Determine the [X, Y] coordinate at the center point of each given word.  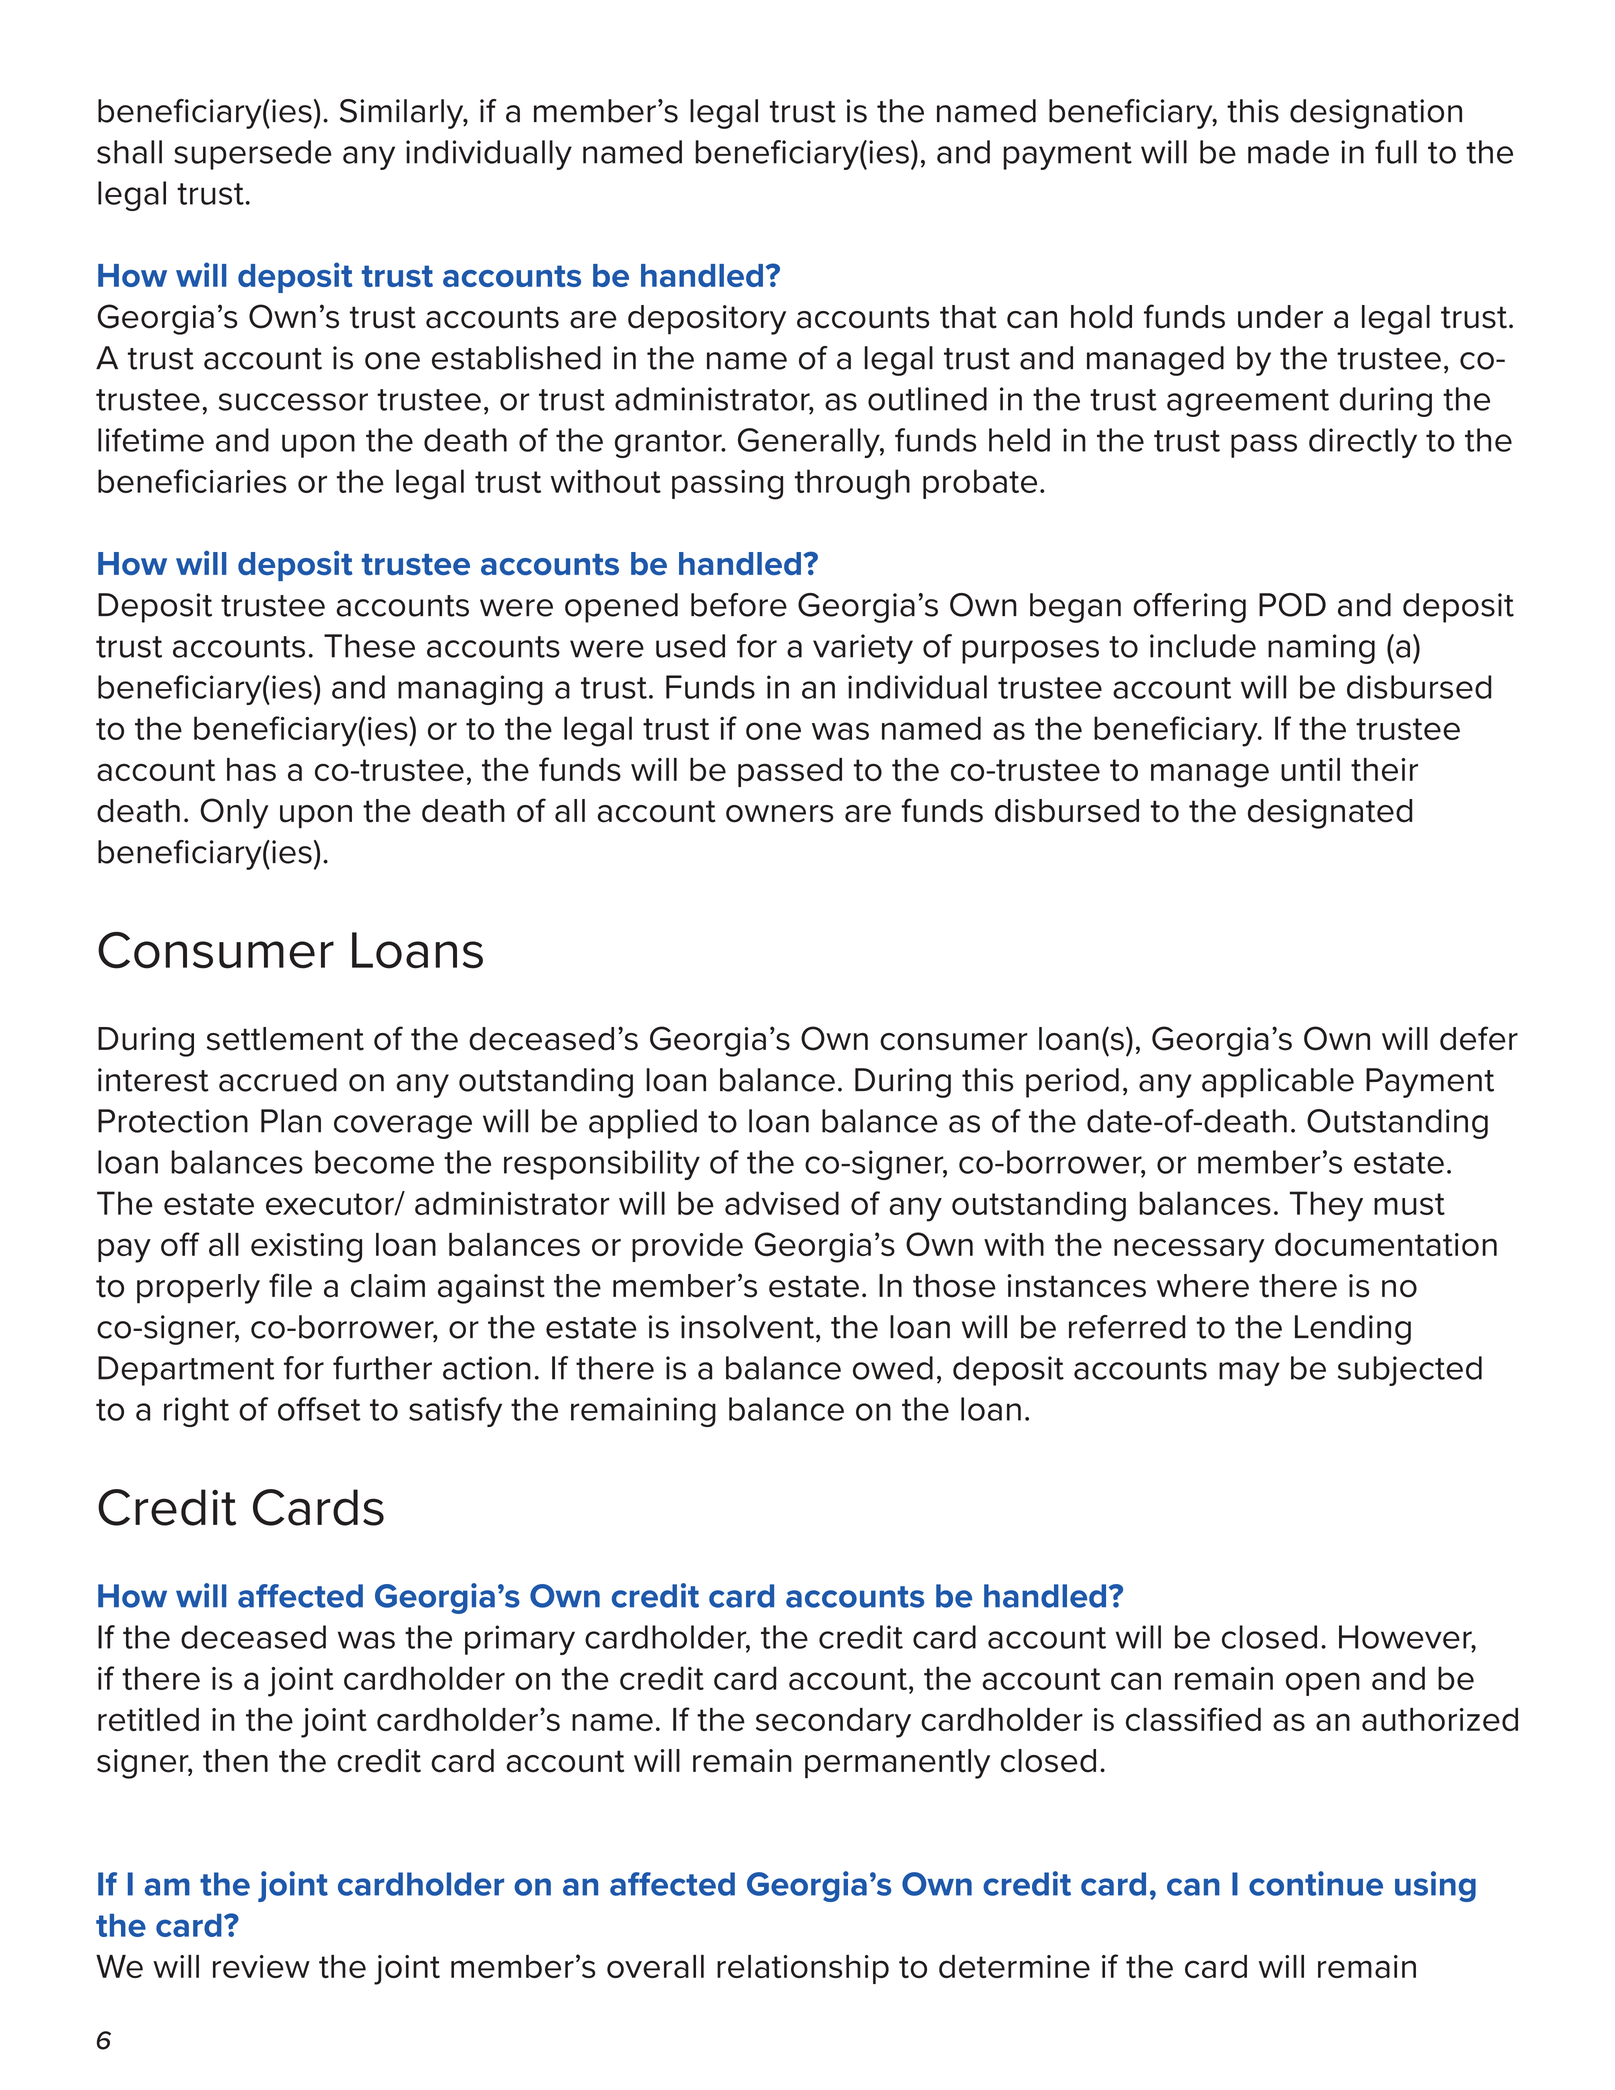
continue [1316, 1883]
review [261, 1966]
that [968, 317]
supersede [253, 155]
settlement [285, 1039]
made [1288, 152]
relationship [803, 1969]
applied [643, 1124]
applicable [1278, 1083]
